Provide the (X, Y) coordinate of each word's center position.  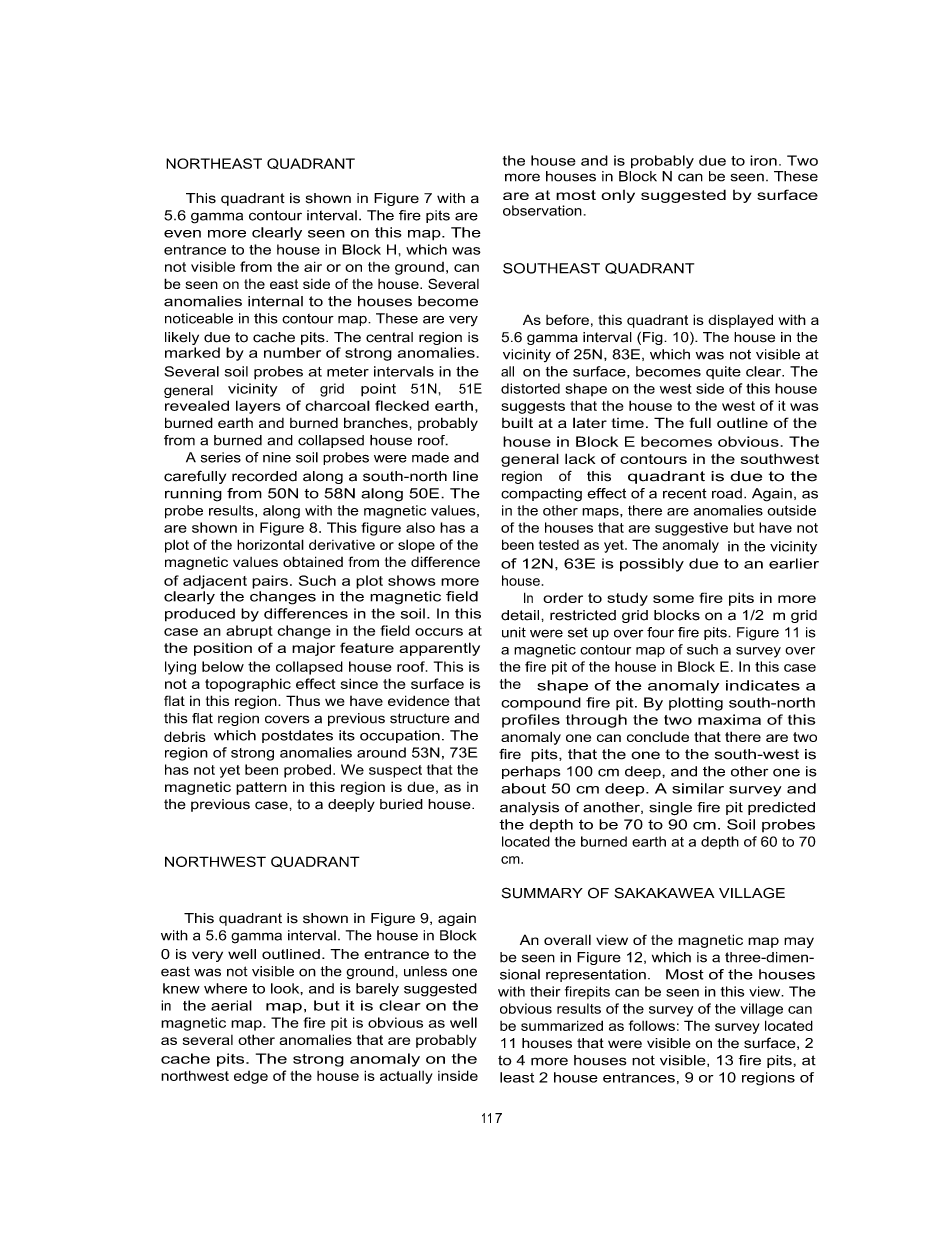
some (673, 599)
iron (763, 160)
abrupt (249, 632)
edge (251, 1077)
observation (542, 210)
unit (514, 632)
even (182, 234)
